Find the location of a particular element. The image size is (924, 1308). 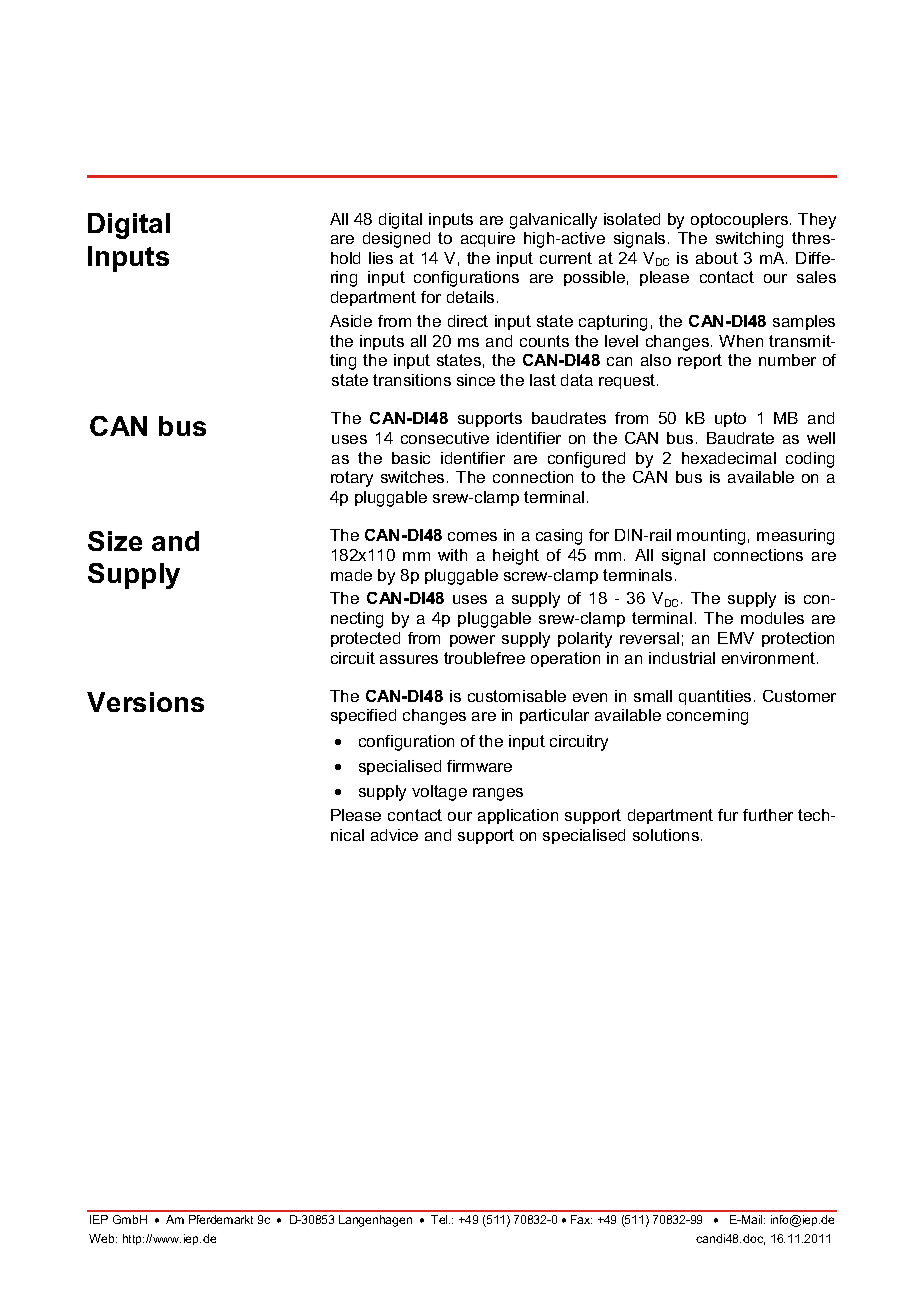

with is located at coordinates (452, 555).
